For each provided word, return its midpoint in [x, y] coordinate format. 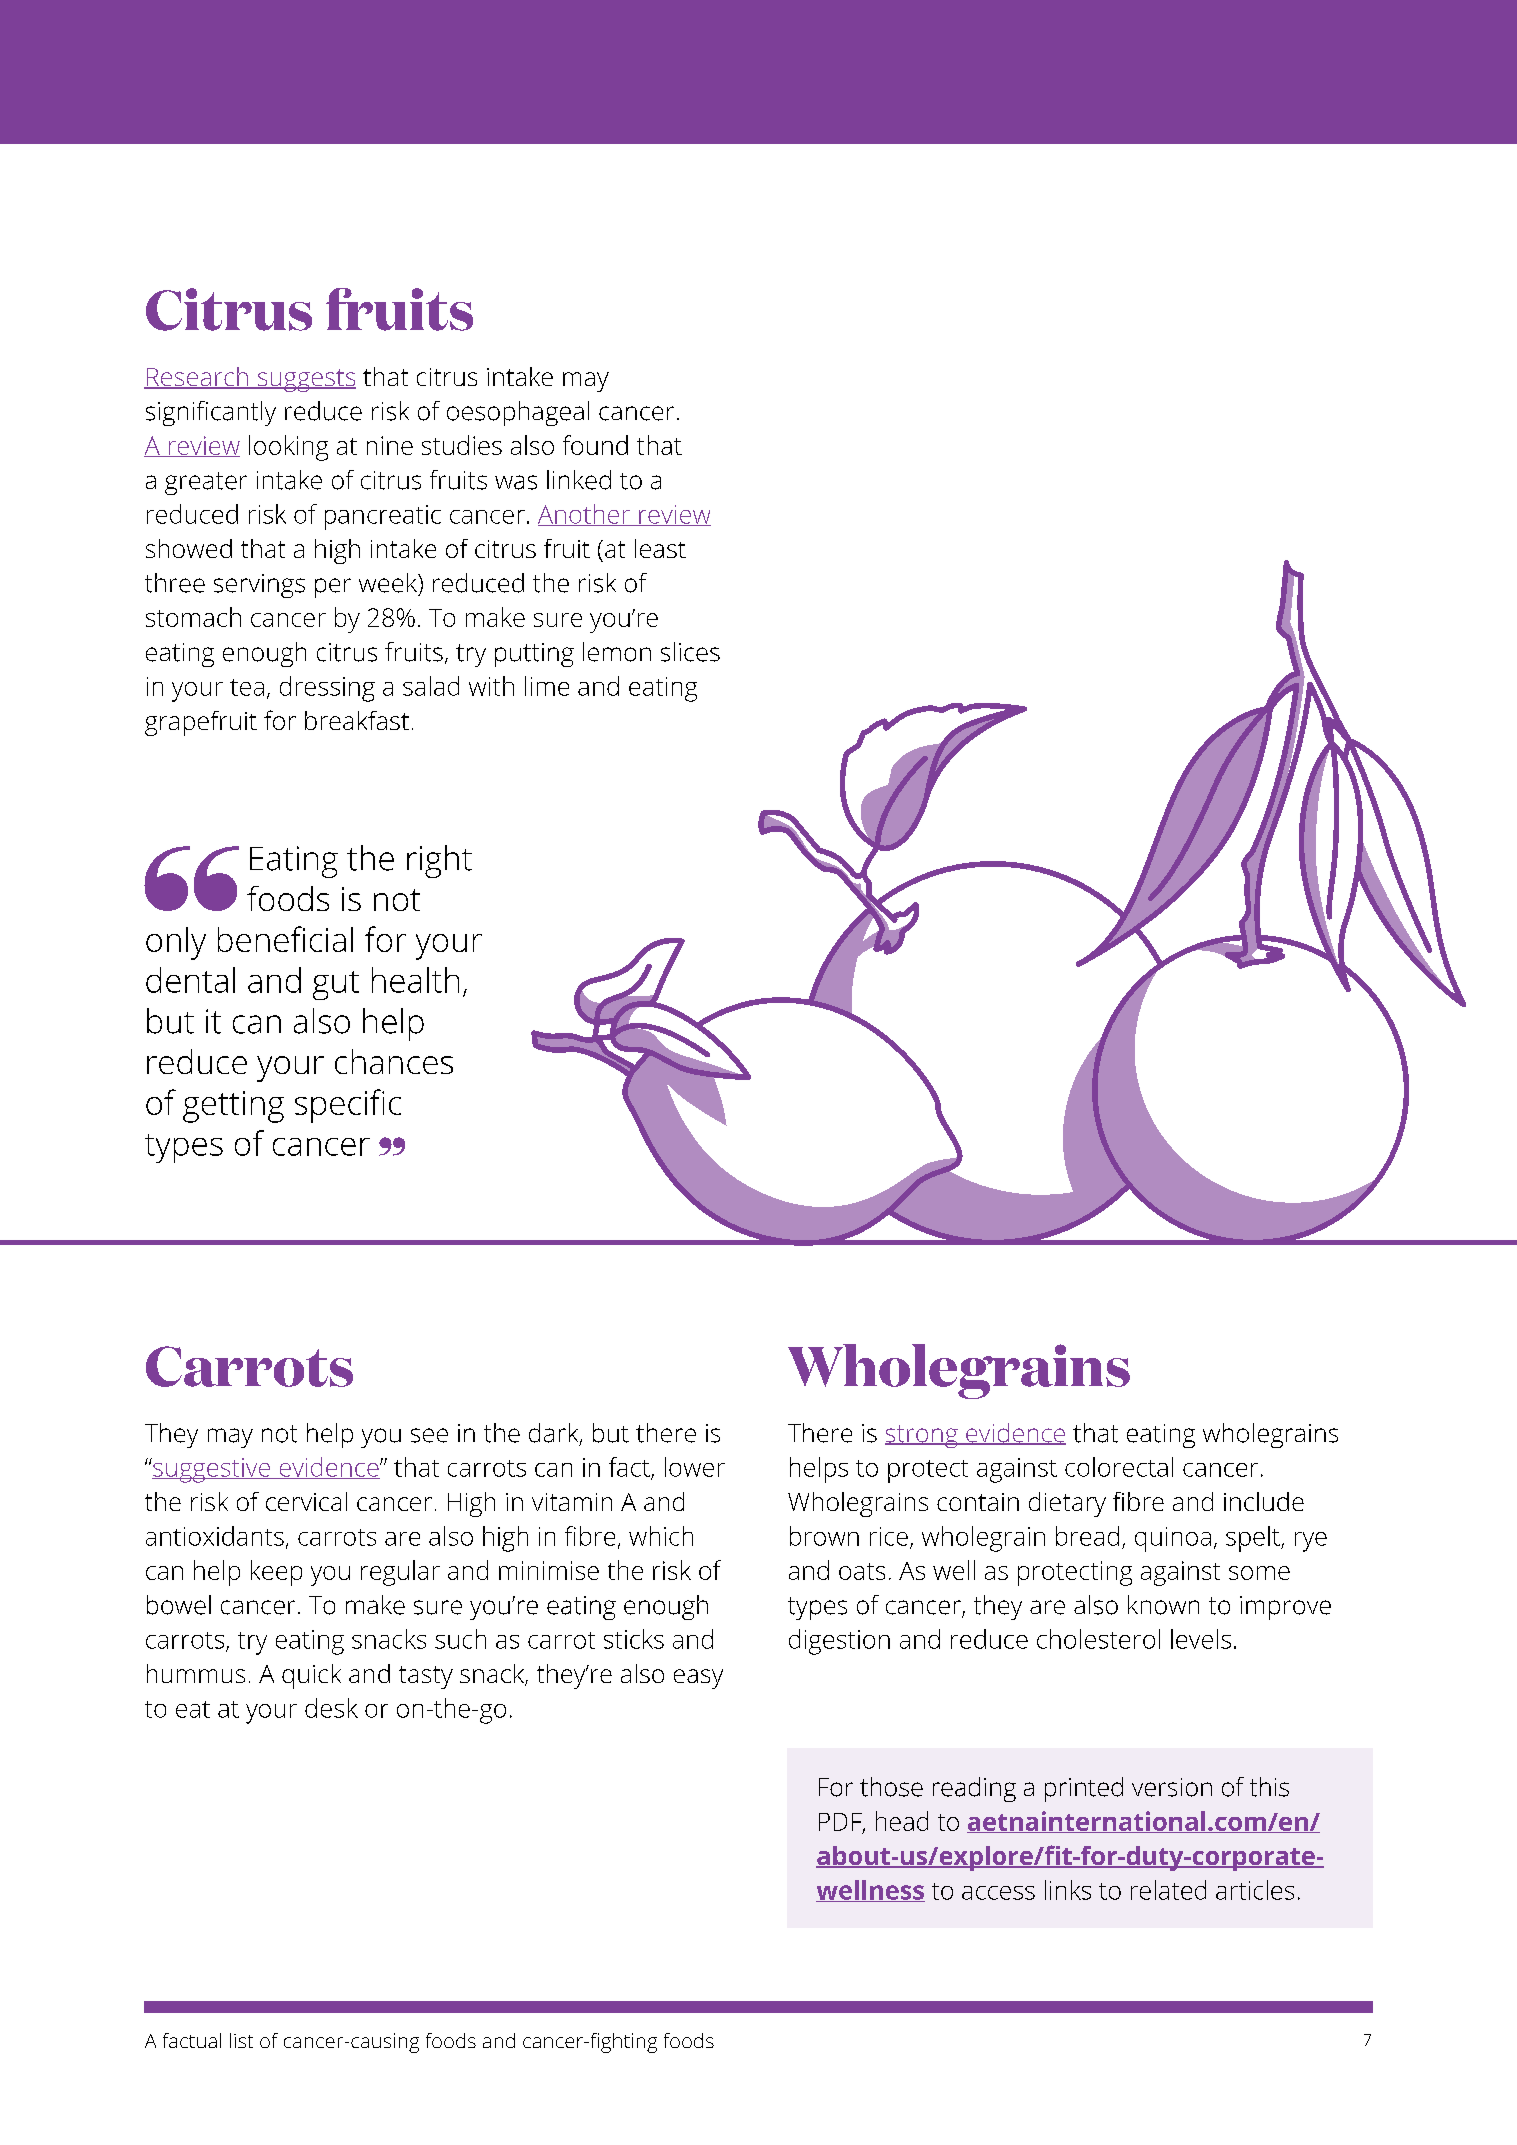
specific [348, 1106]
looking [288, 448]
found [595, 445]
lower [695, 1467]
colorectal [1119, 1467]
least [660, 548]
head [902, 1821]
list [241, 2040]
